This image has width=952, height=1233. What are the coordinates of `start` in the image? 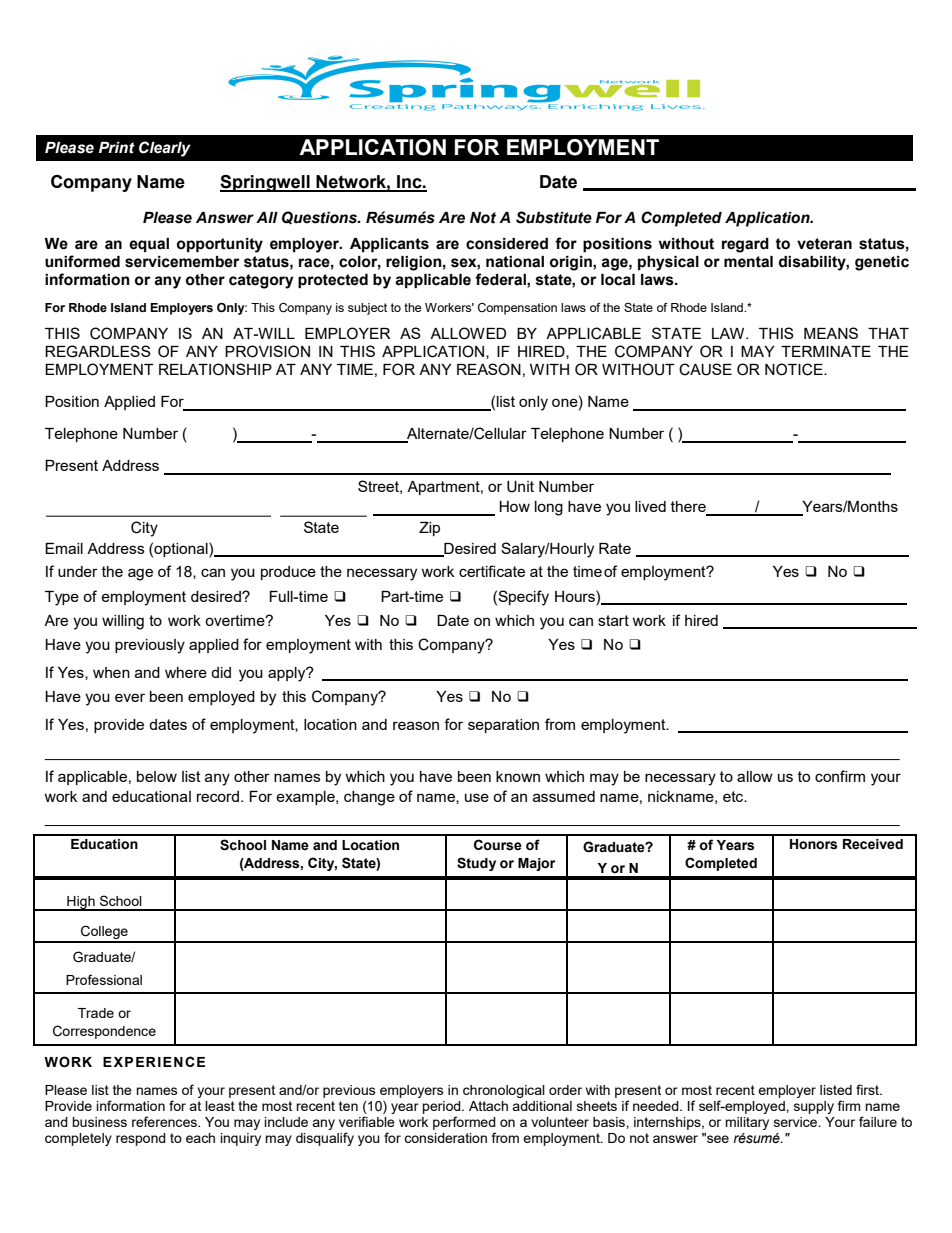 It's located at (613, 620).
